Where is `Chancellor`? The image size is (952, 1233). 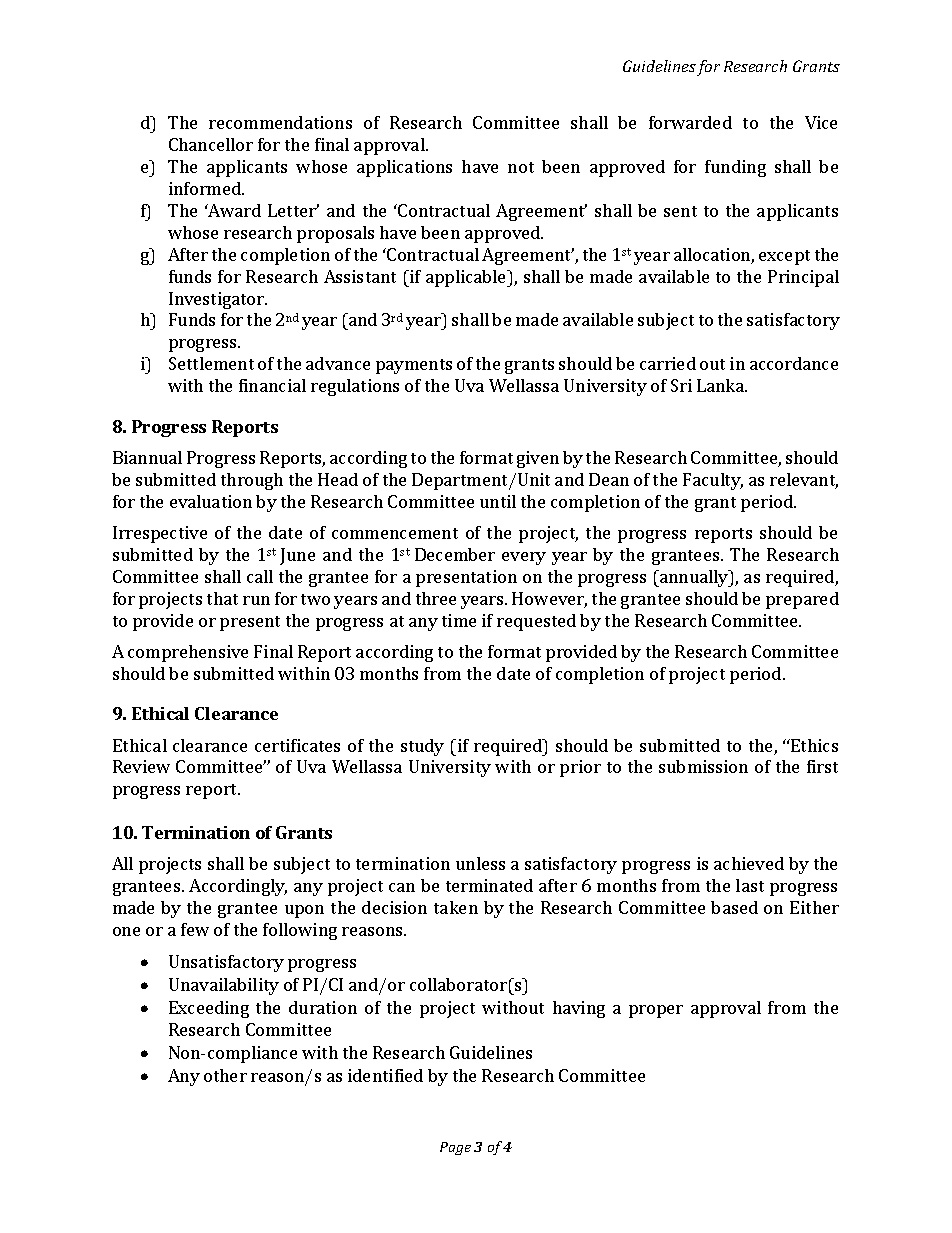
Chancellor is located at coordinates (211, 144).
